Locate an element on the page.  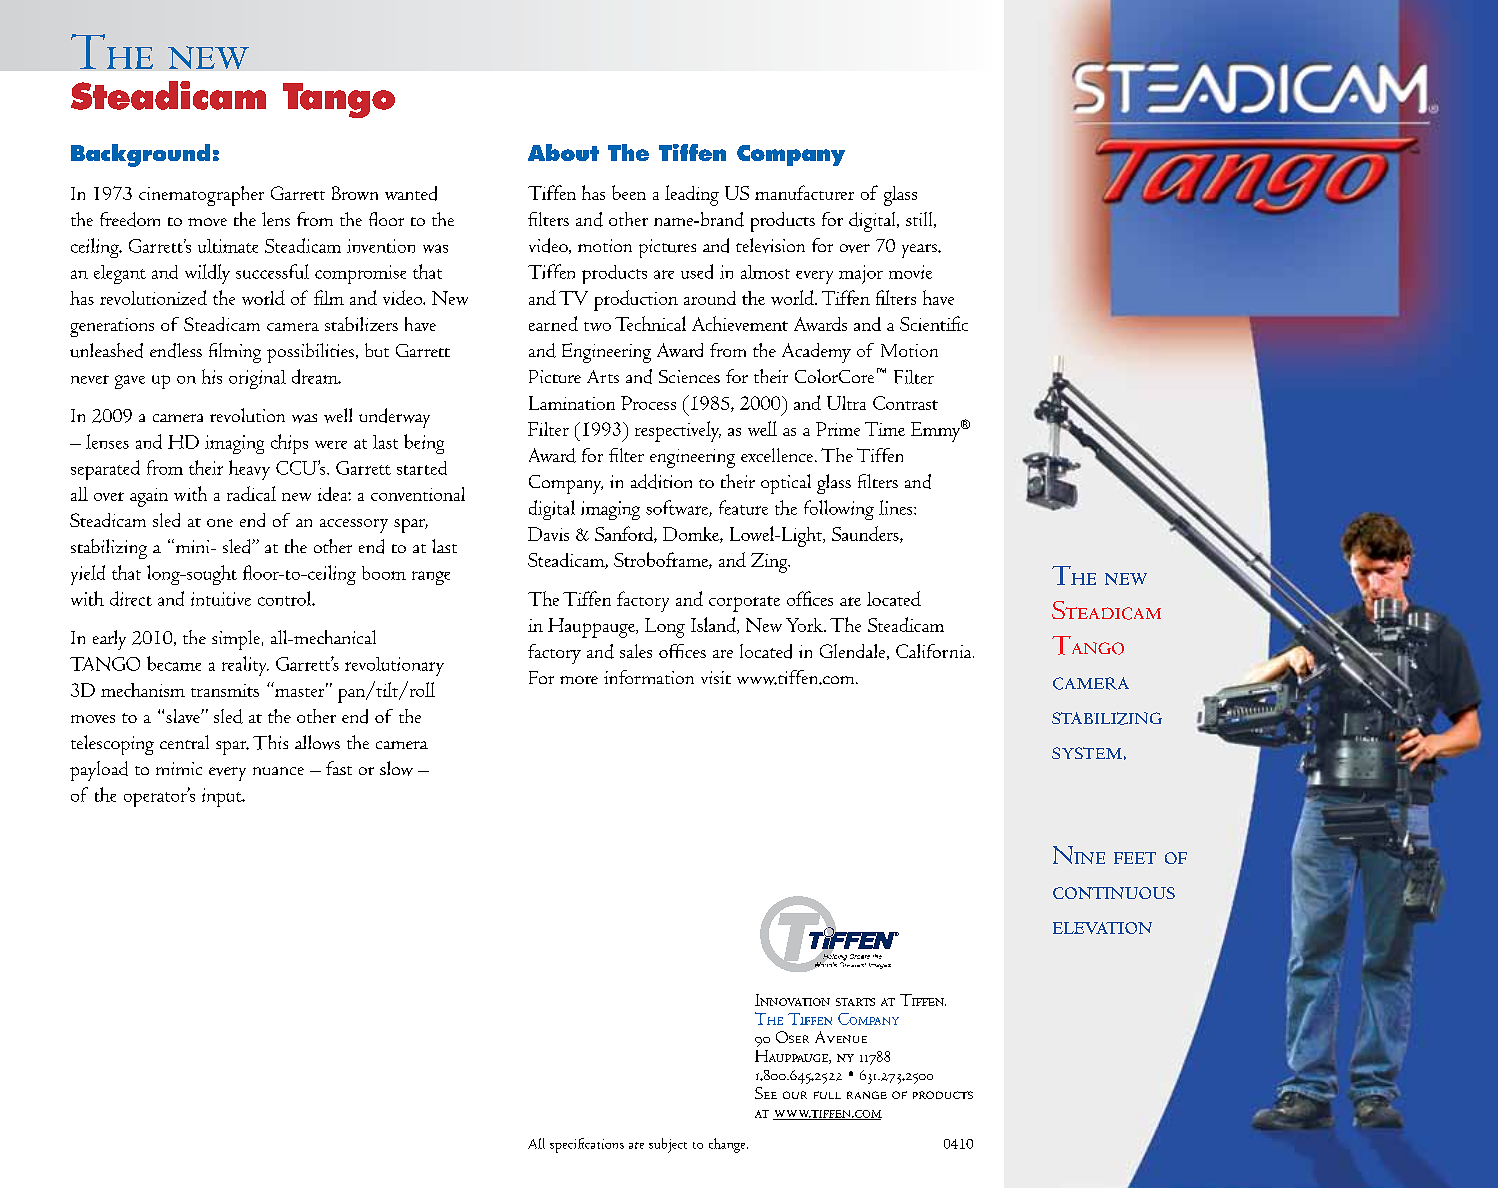
still is located at coordinates (920, 220).
